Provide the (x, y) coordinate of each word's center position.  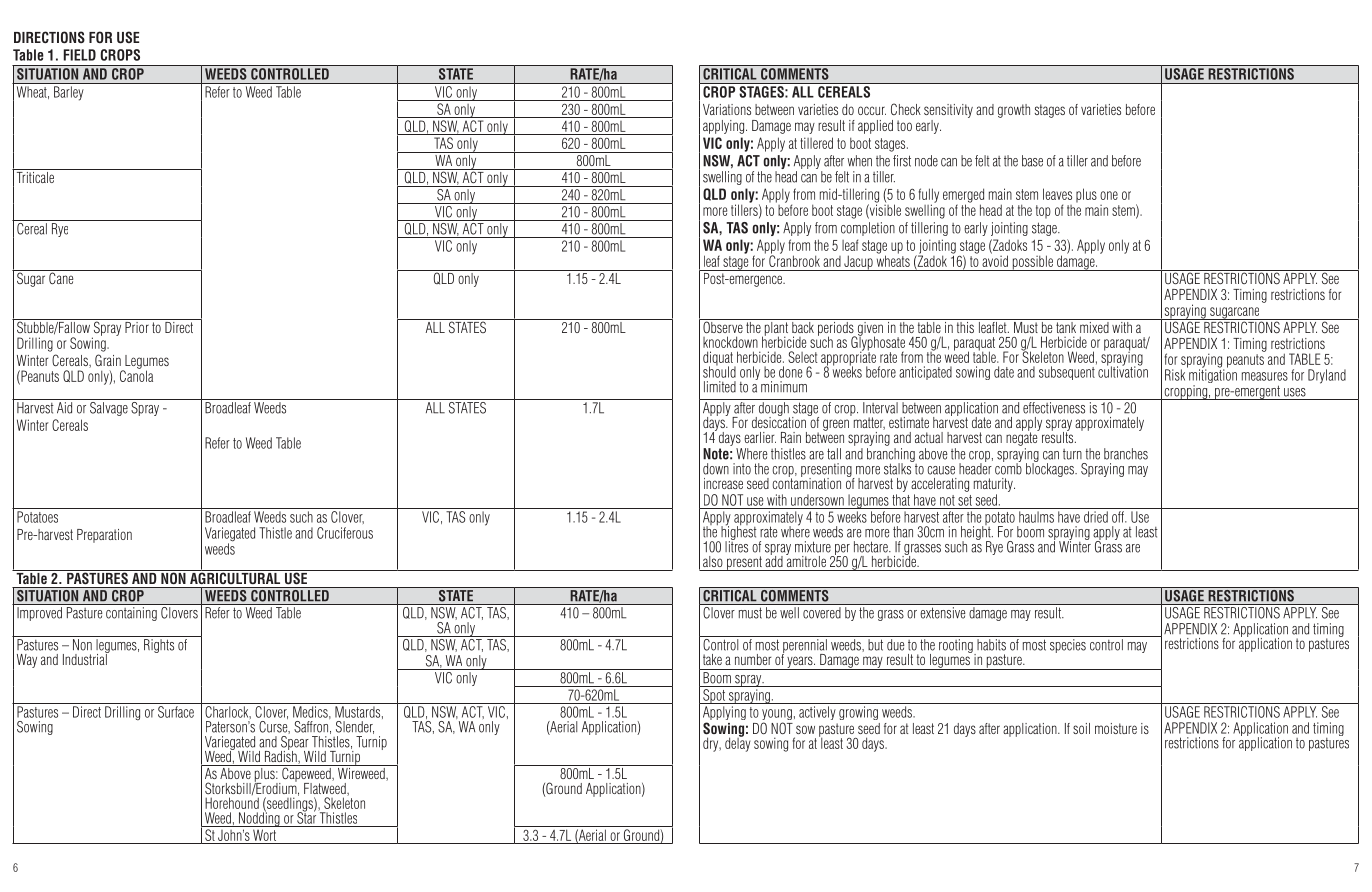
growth (1014, 111)
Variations (727, 109)
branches (1126, 454)
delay (738, 743)
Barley (68, 93)
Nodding (259, 818)
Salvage (109, 407)
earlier (760, 437)
